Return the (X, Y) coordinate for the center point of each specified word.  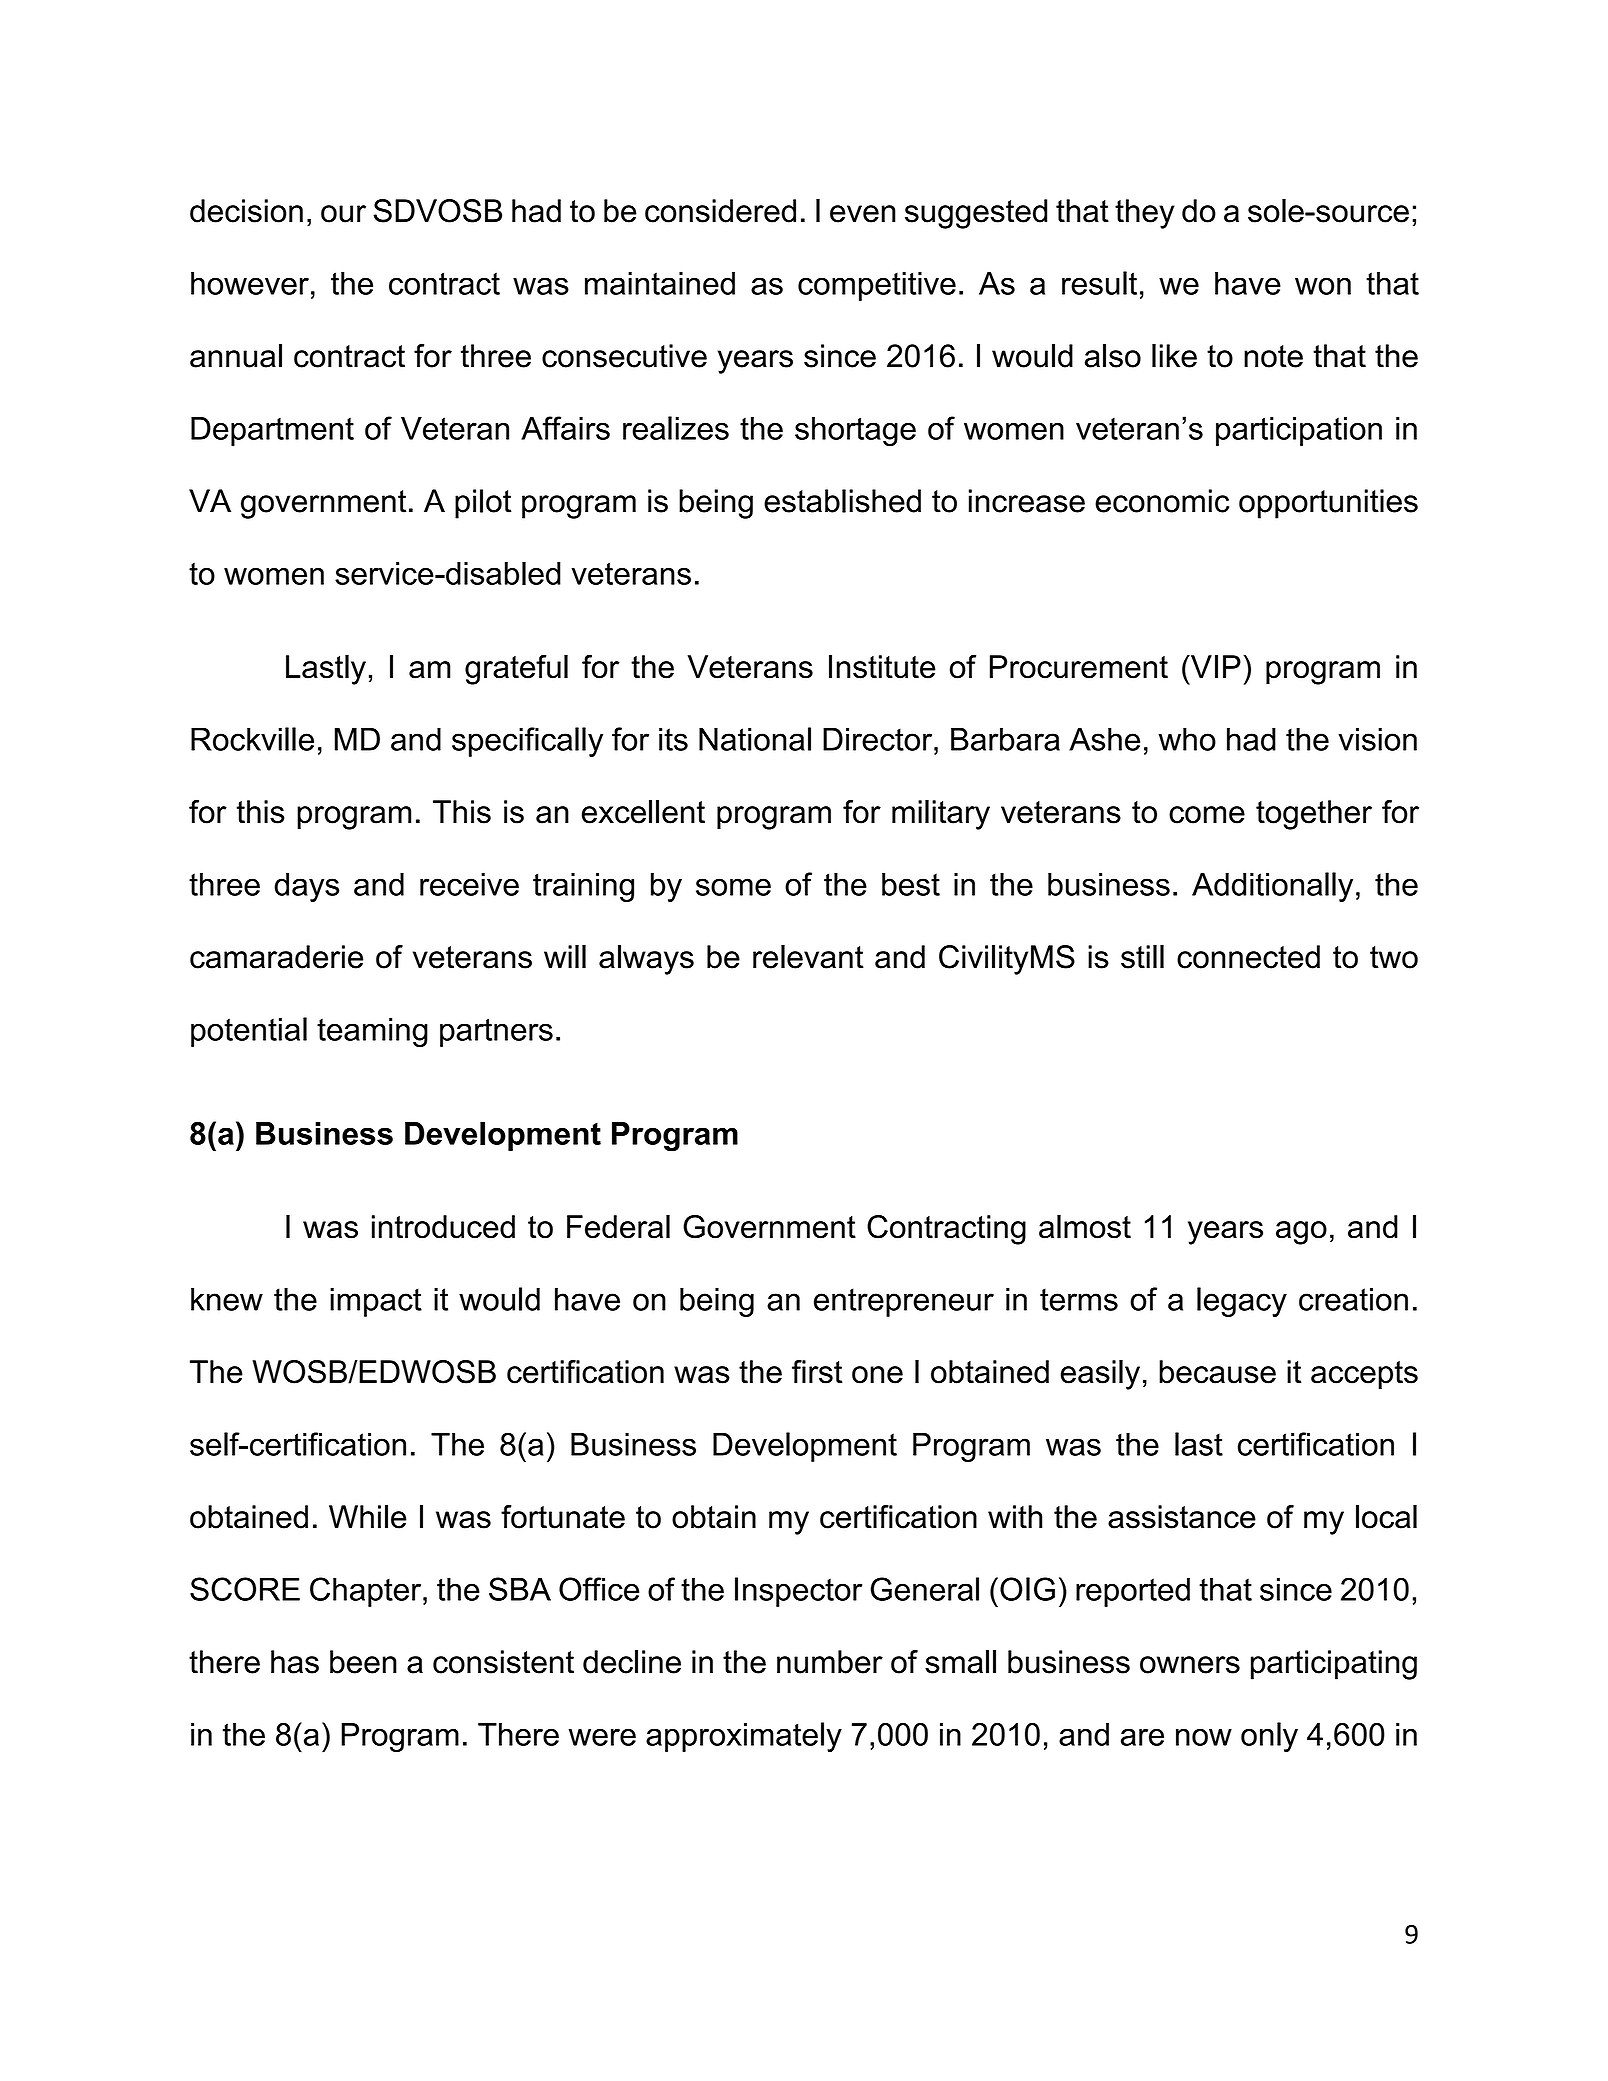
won (1323, 286)
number (830, 1662)
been (363, 1662)
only (1269, 1737)
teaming (372, 1032)
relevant (808, 957)
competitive (877, 286)
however (250, 283)
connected (1248, 957)
